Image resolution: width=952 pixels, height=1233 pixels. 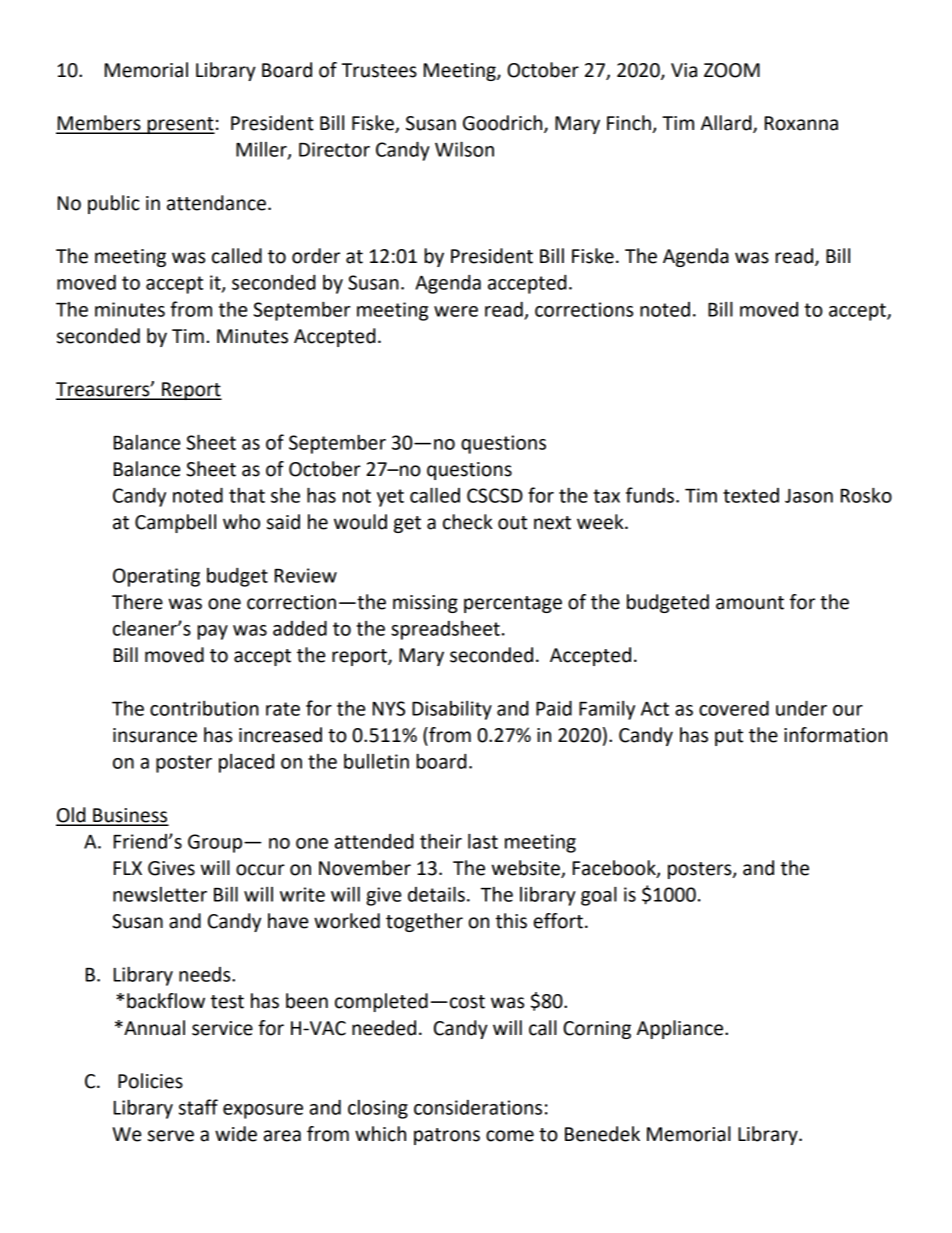 I want to click on There, so click(x=137, y=602).
